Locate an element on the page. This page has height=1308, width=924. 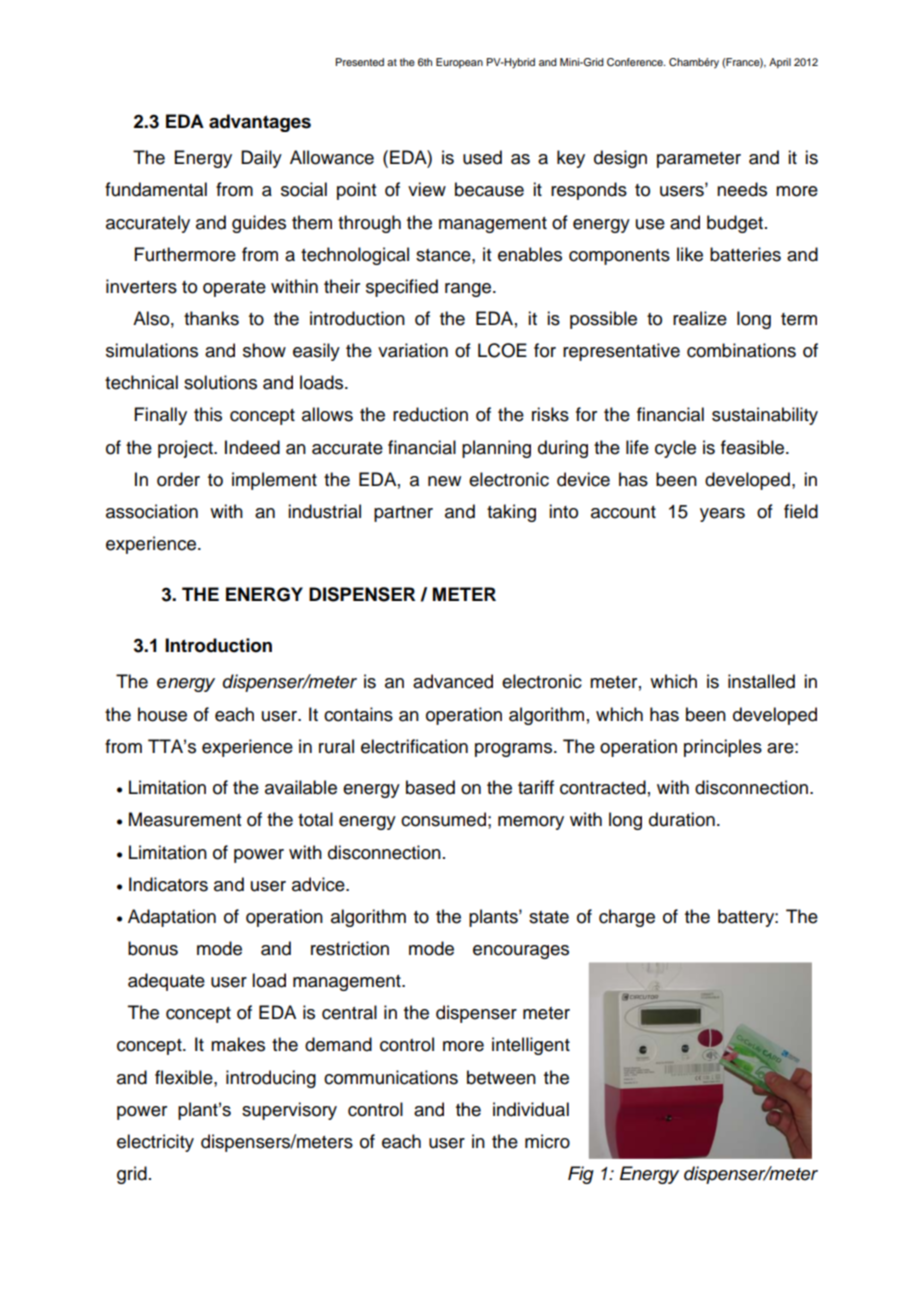
solutions is located at coordinates (220, 382).
